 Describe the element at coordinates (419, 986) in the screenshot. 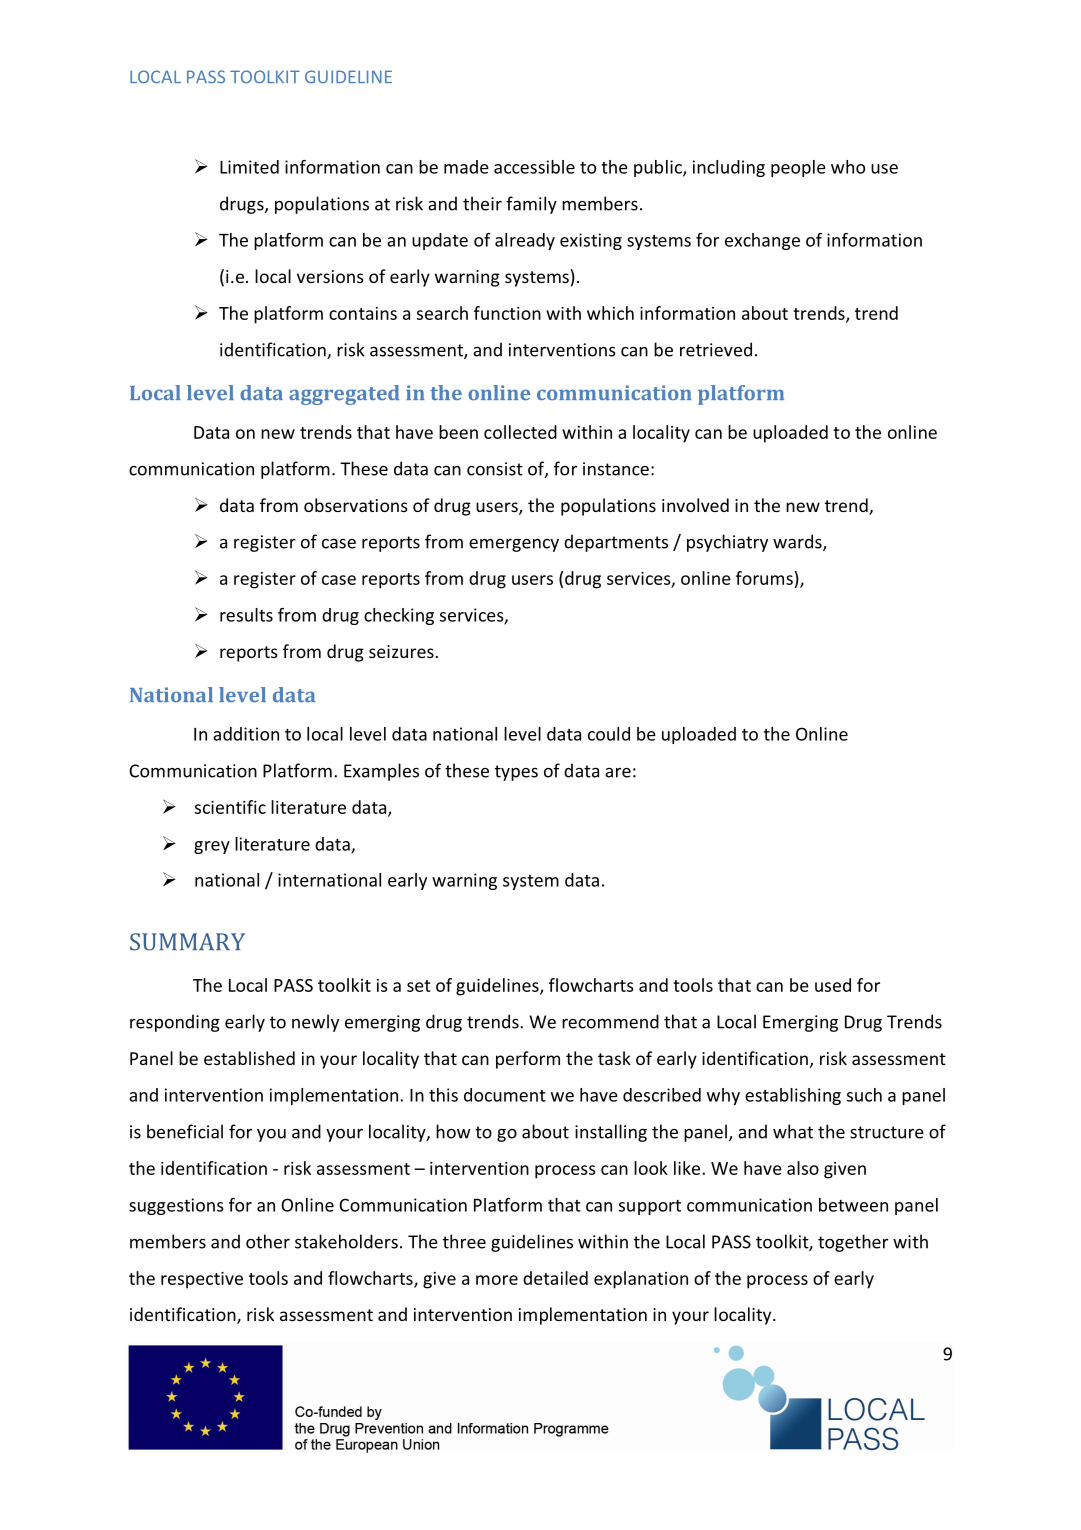

I see `set` at that location.
